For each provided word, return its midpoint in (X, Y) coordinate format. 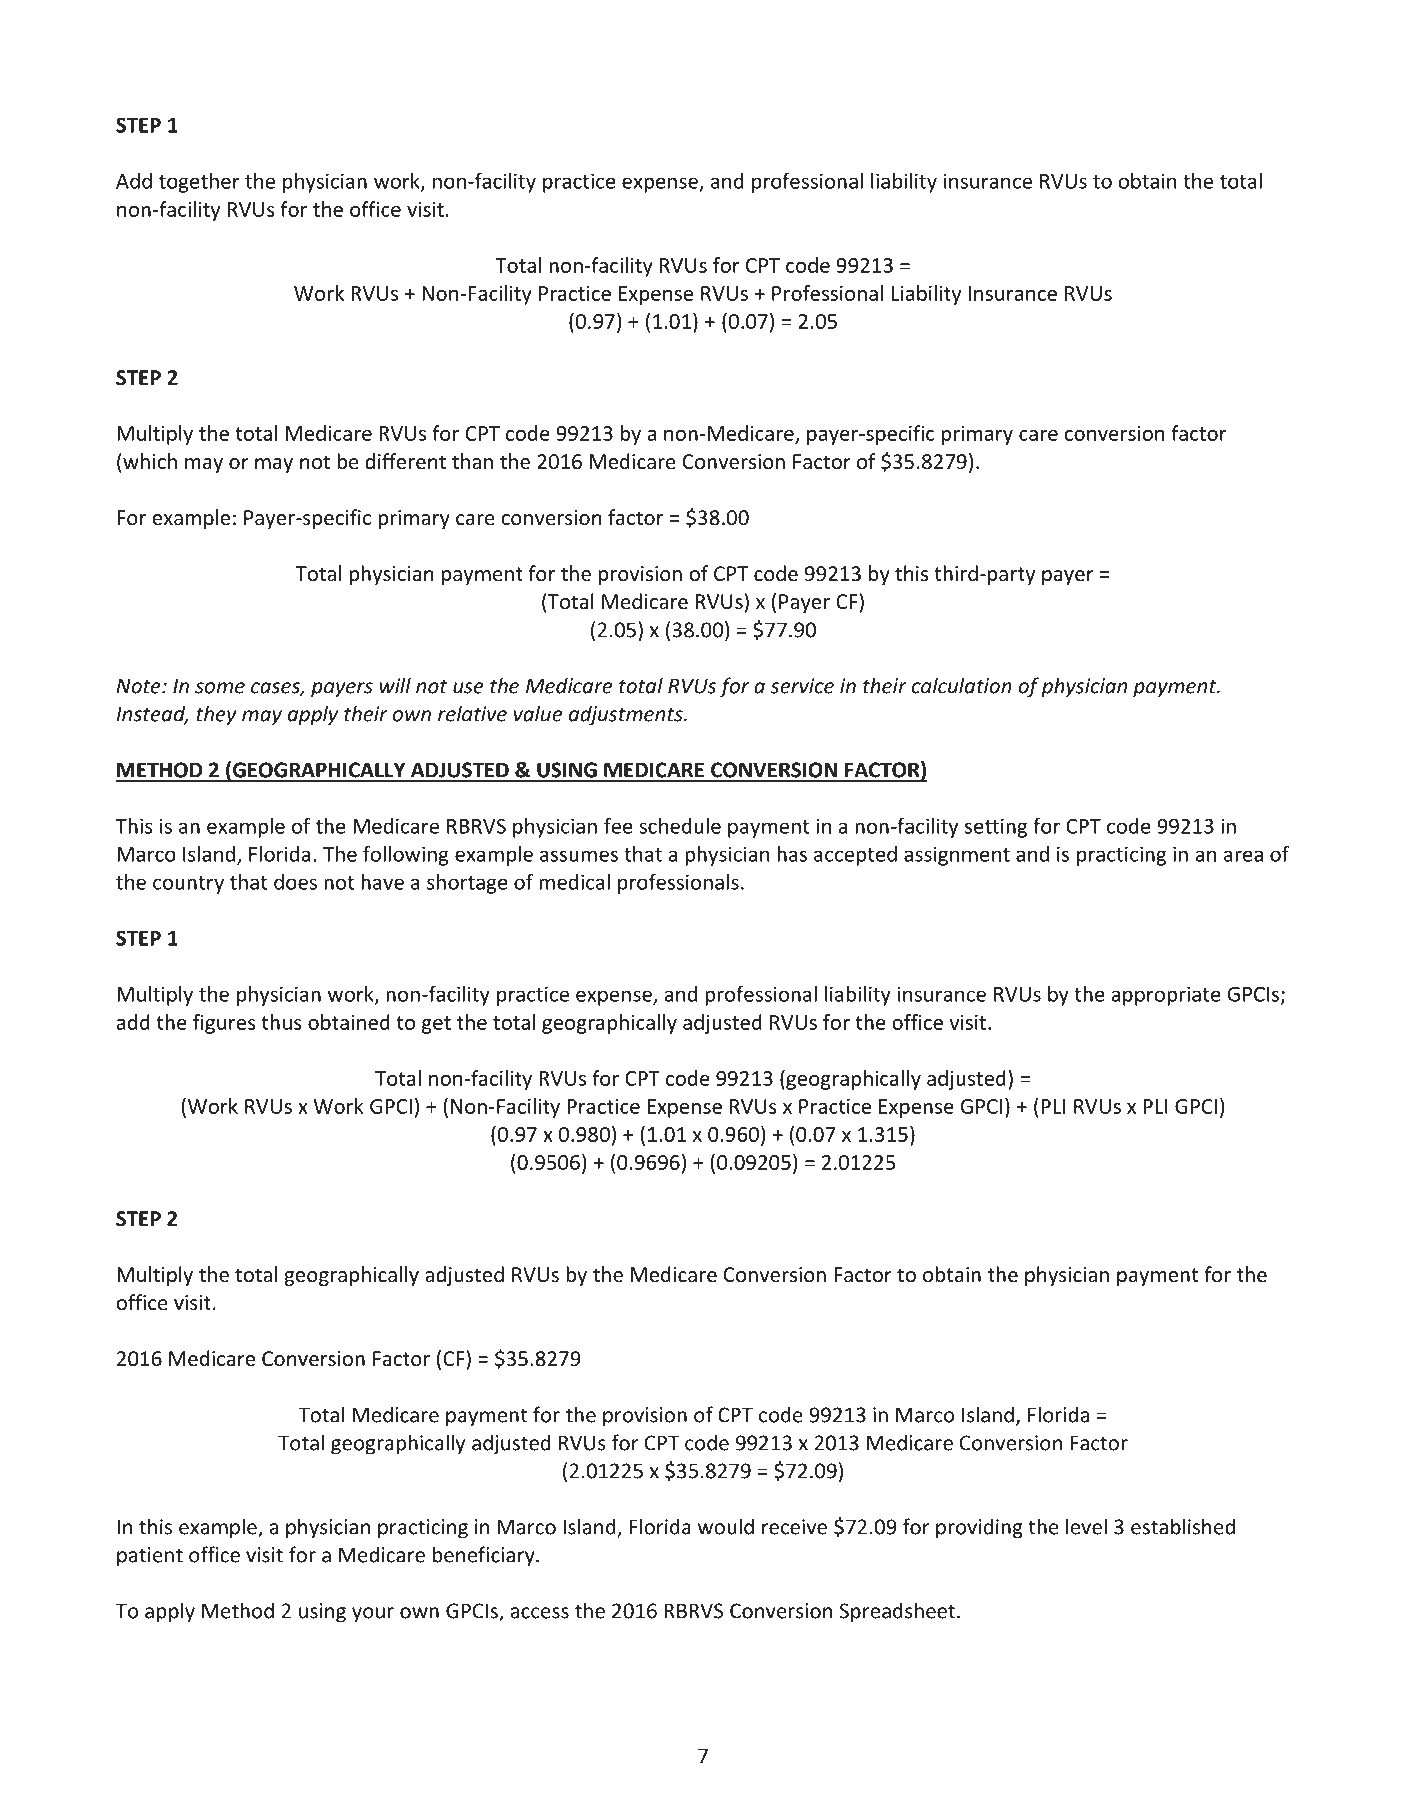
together (199, 183)
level (1086, 1526)
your (373, 1615)
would (726, 1526)
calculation (962, 685)
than (472, 461)
